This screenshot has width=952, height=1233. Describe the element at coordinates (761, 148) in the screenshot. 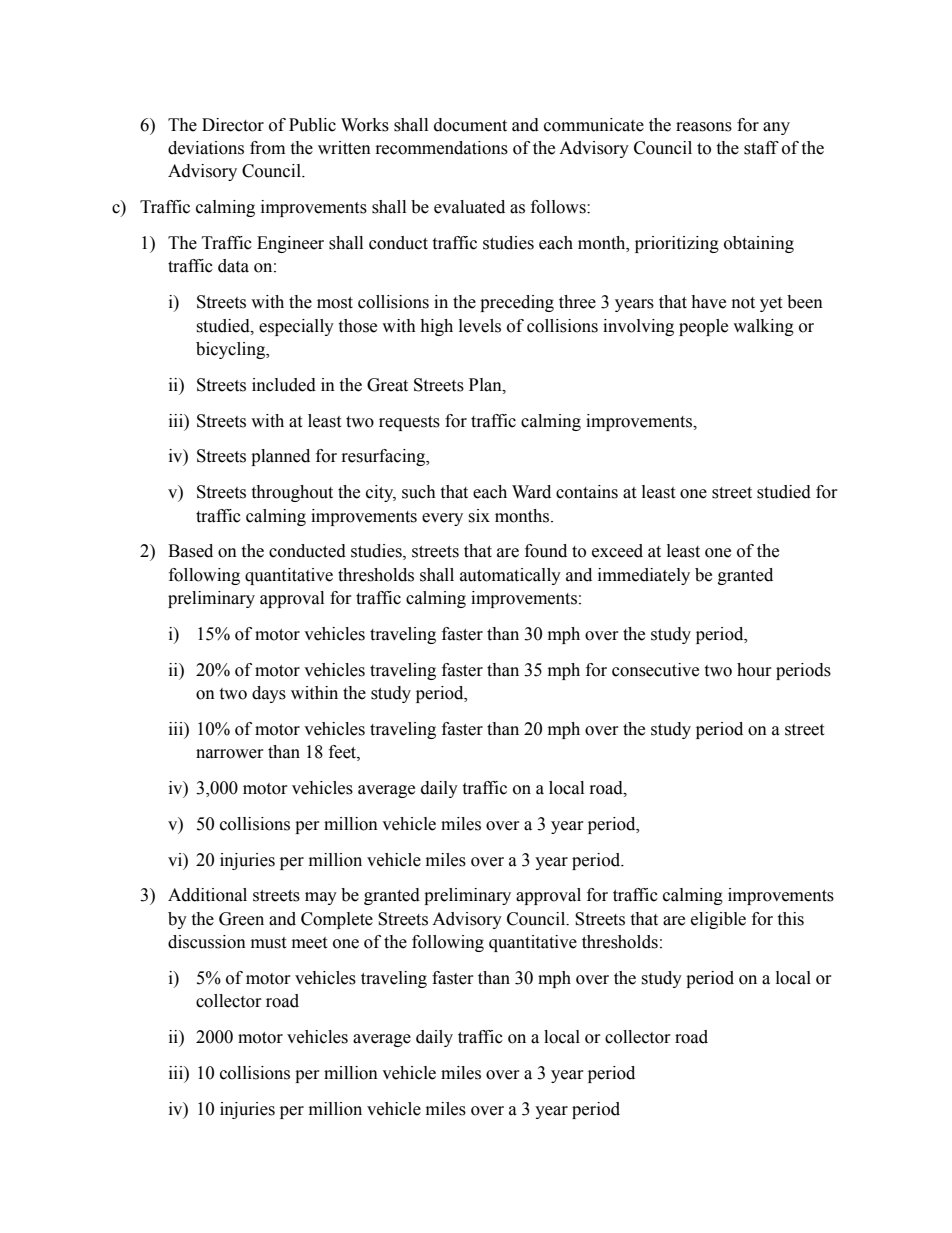

I see `staff` at that location.
